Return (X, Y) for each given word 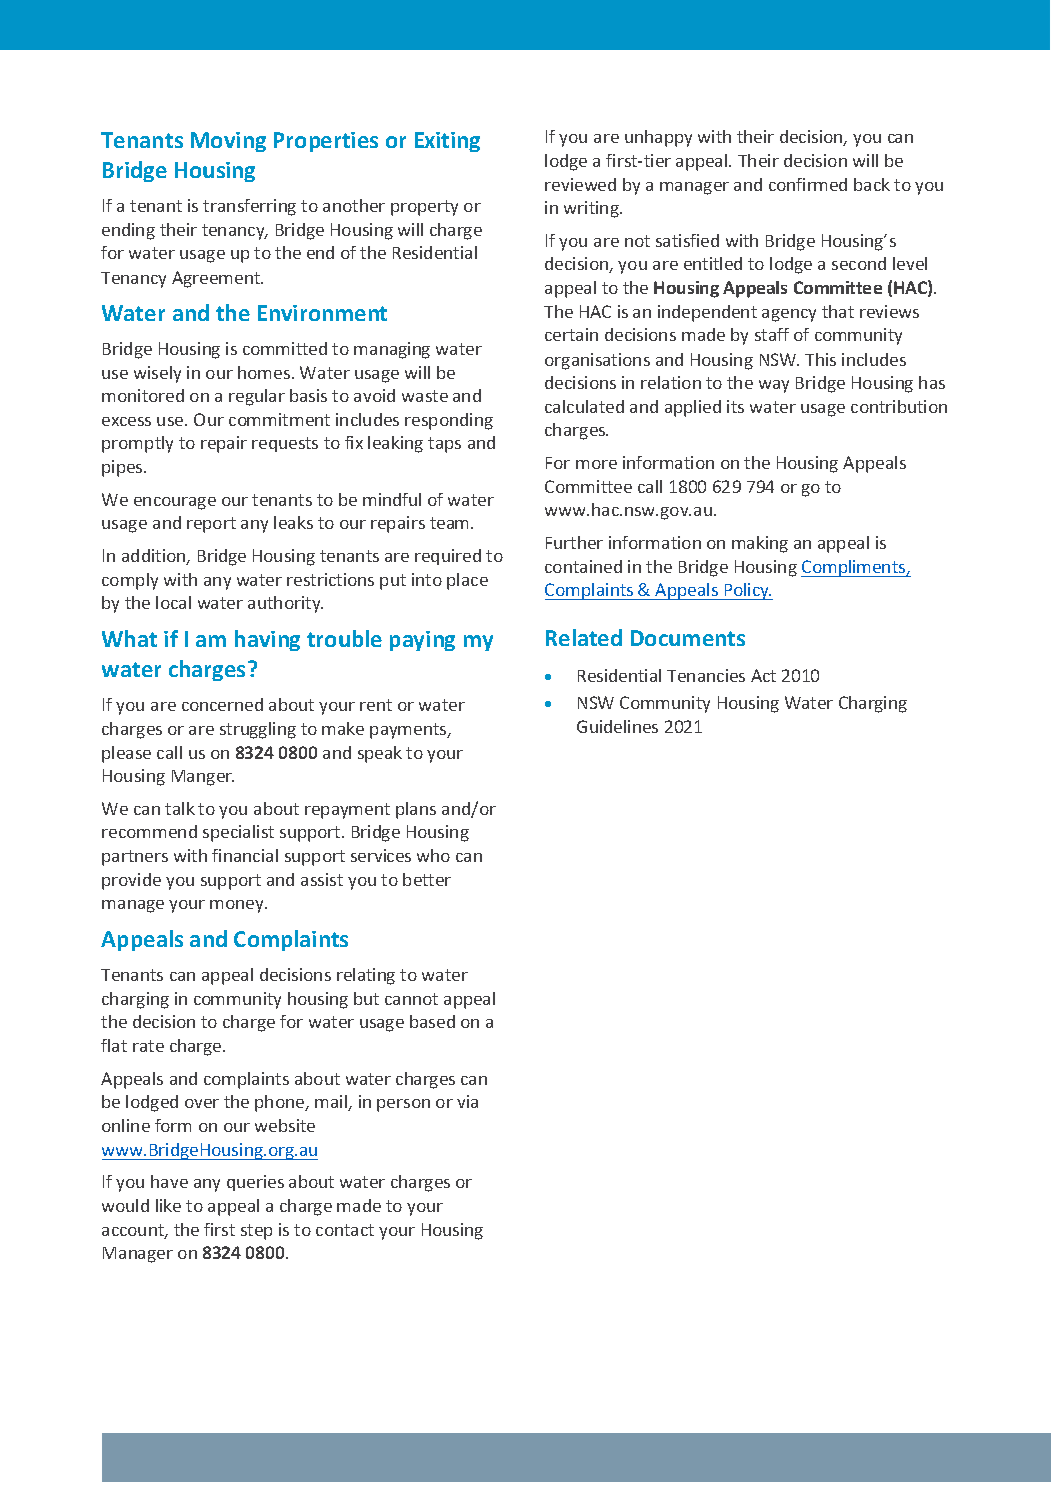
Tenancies (706, 675)
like (168, 1205)
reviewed (580, 184)
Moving (228, 142)
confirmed (808, 184)
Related (584, 637)
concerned (222, 704)
